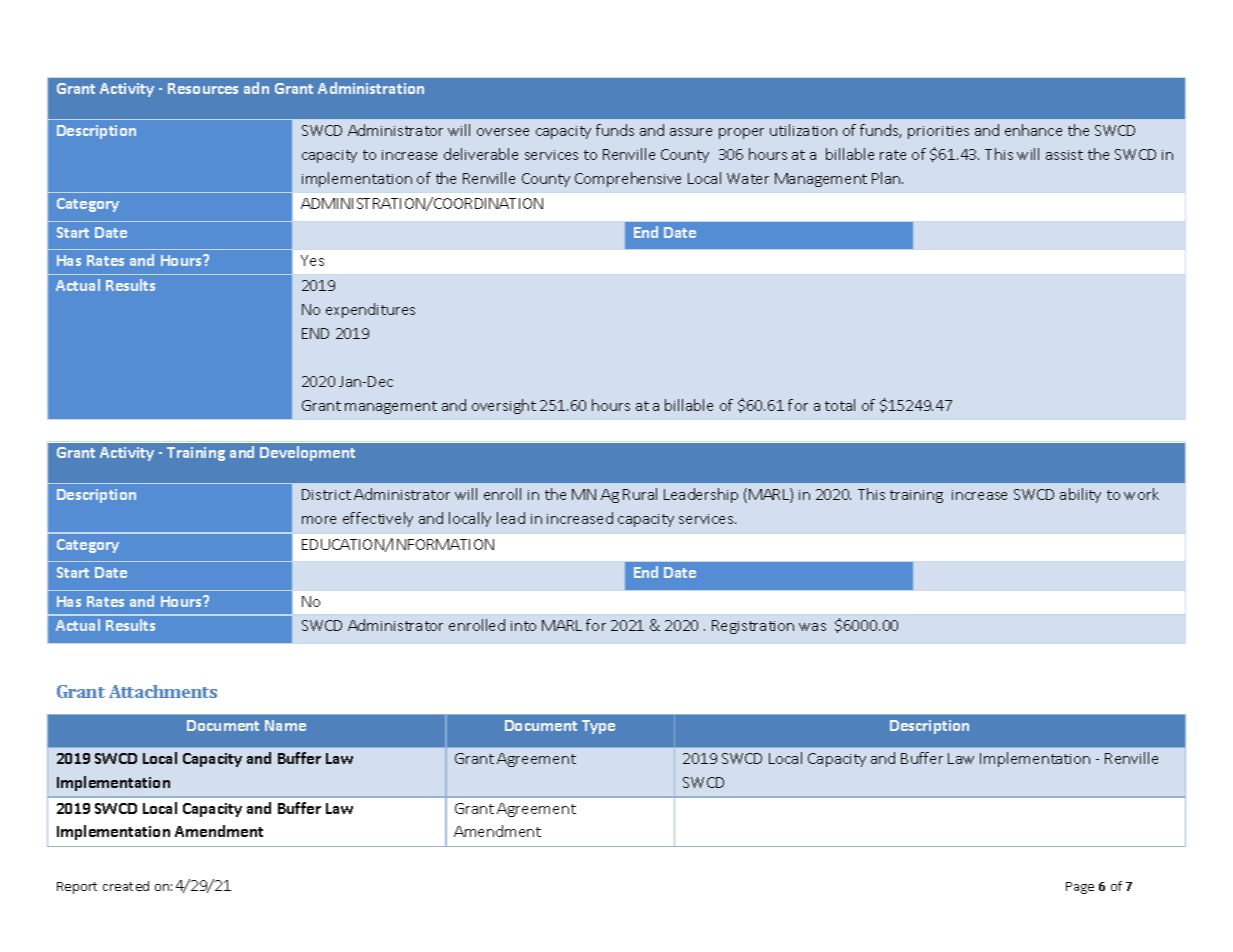 The height and width of the screenshot is (952, 1233). I want to click on oversight, so click(504, 406).
